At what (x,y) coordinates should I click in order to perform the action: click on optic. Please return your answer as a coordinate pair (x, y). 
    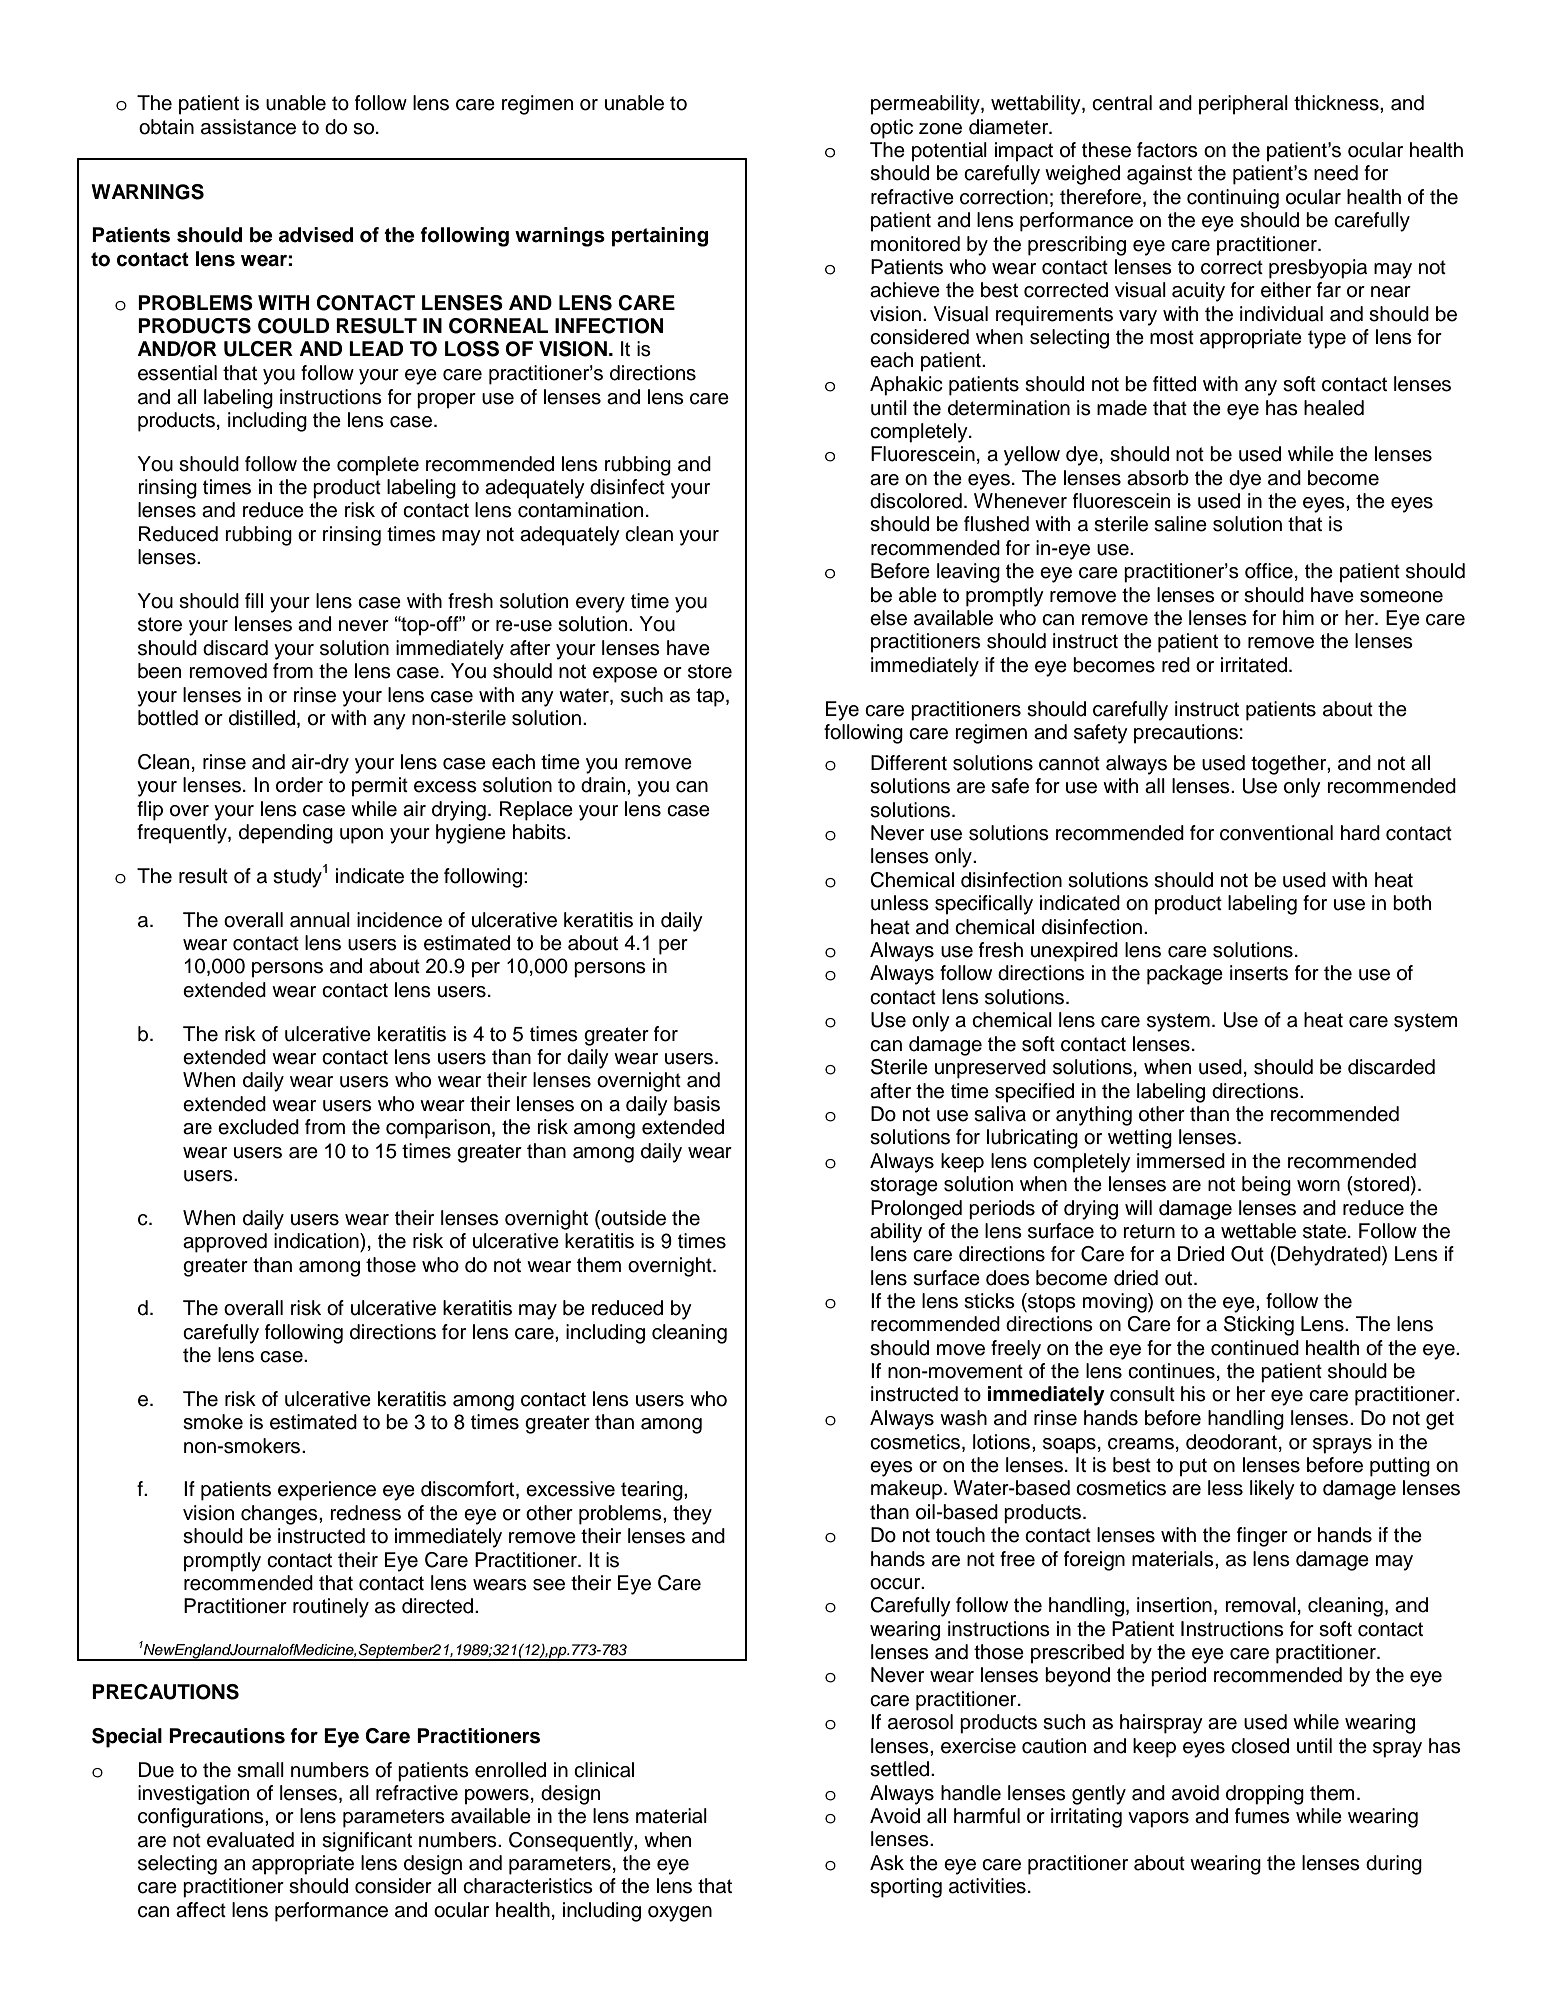
    Looking at the image, I should click on (891, 129).
